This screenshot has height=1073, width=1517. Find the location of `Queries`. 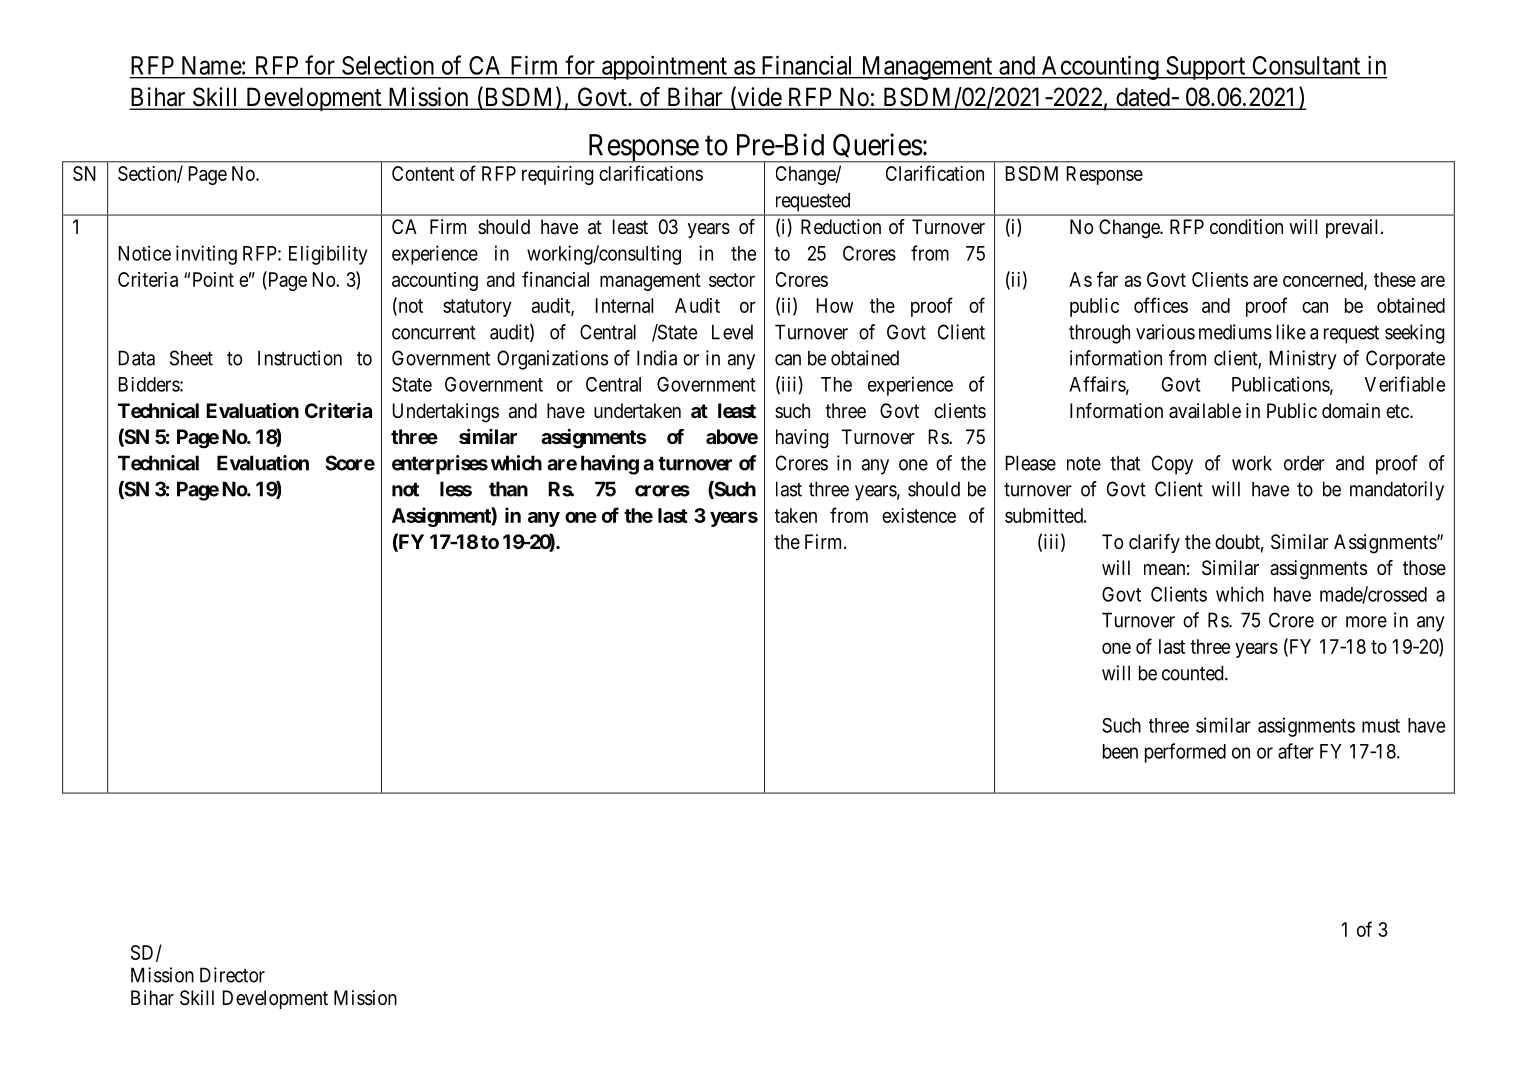

Queries is located at coordinates (877, 148).
